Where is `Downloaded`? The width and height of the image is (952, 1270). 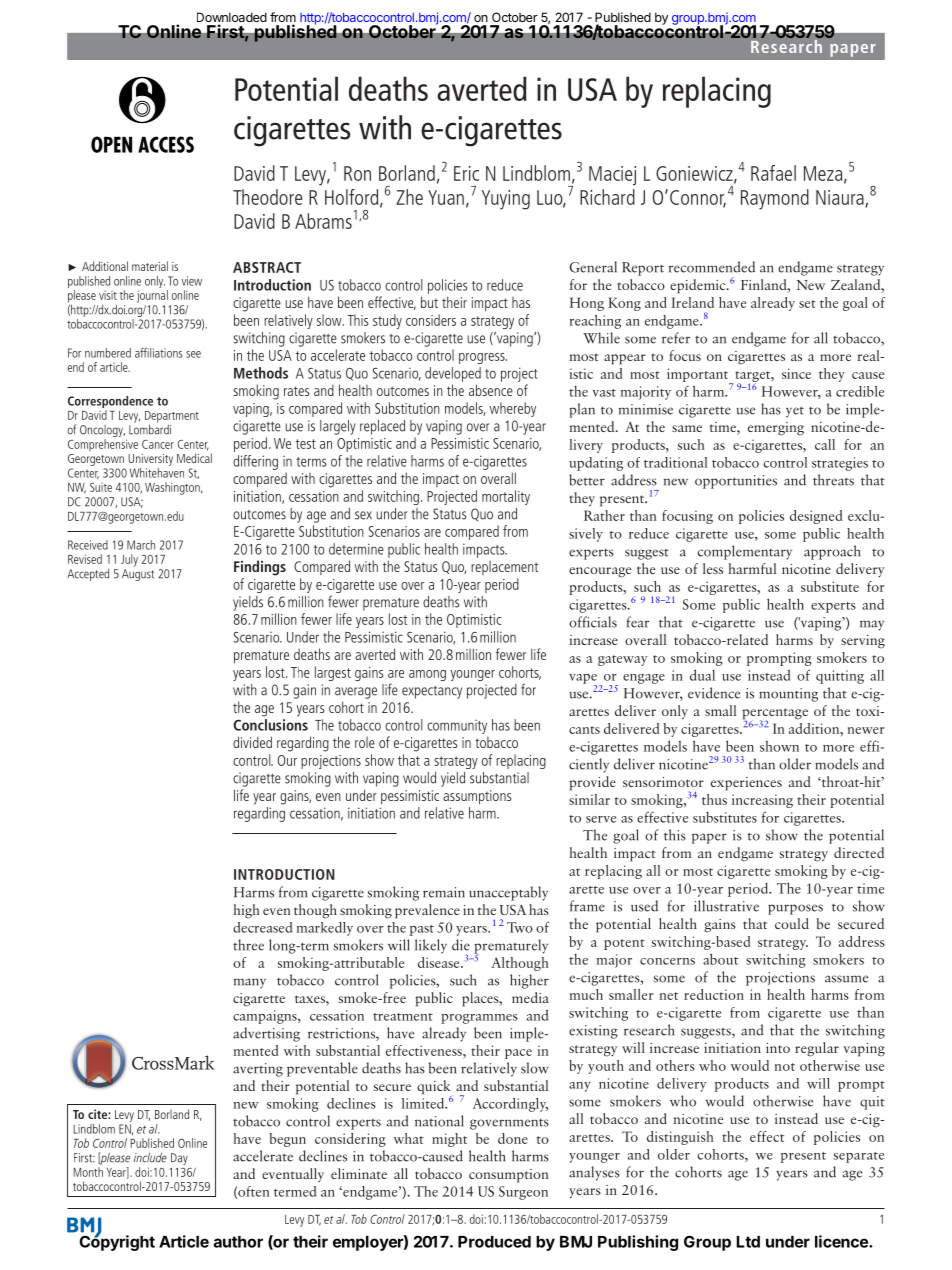
Downloaded is located at coordinates (232, 18).
